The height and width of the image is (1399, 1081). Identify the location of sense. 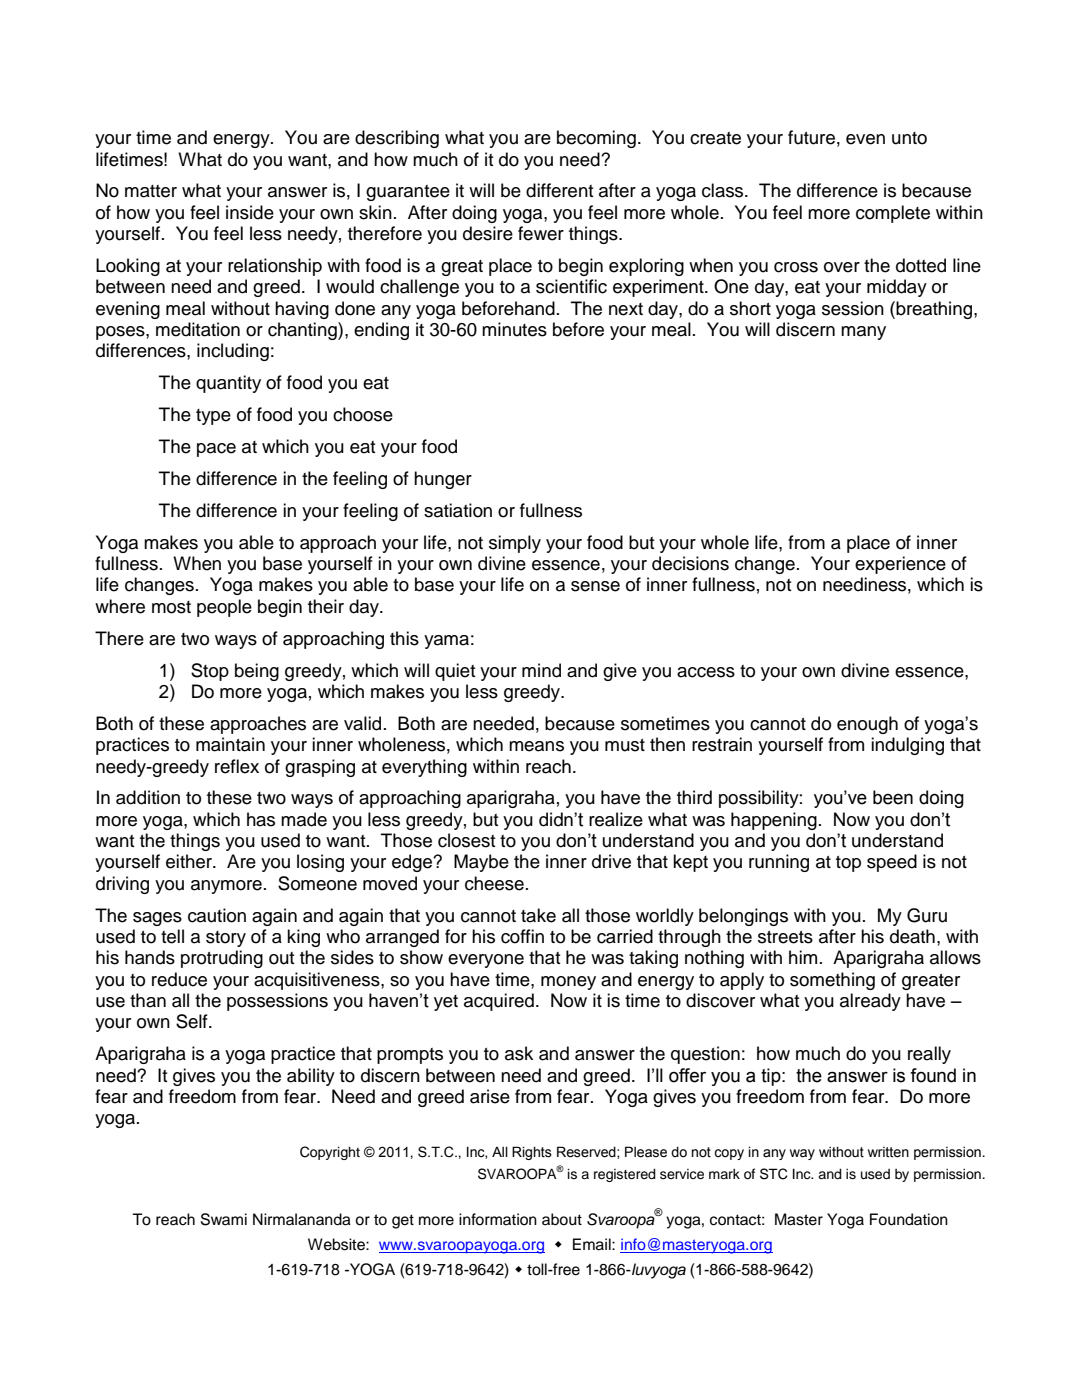
(595, 586).
